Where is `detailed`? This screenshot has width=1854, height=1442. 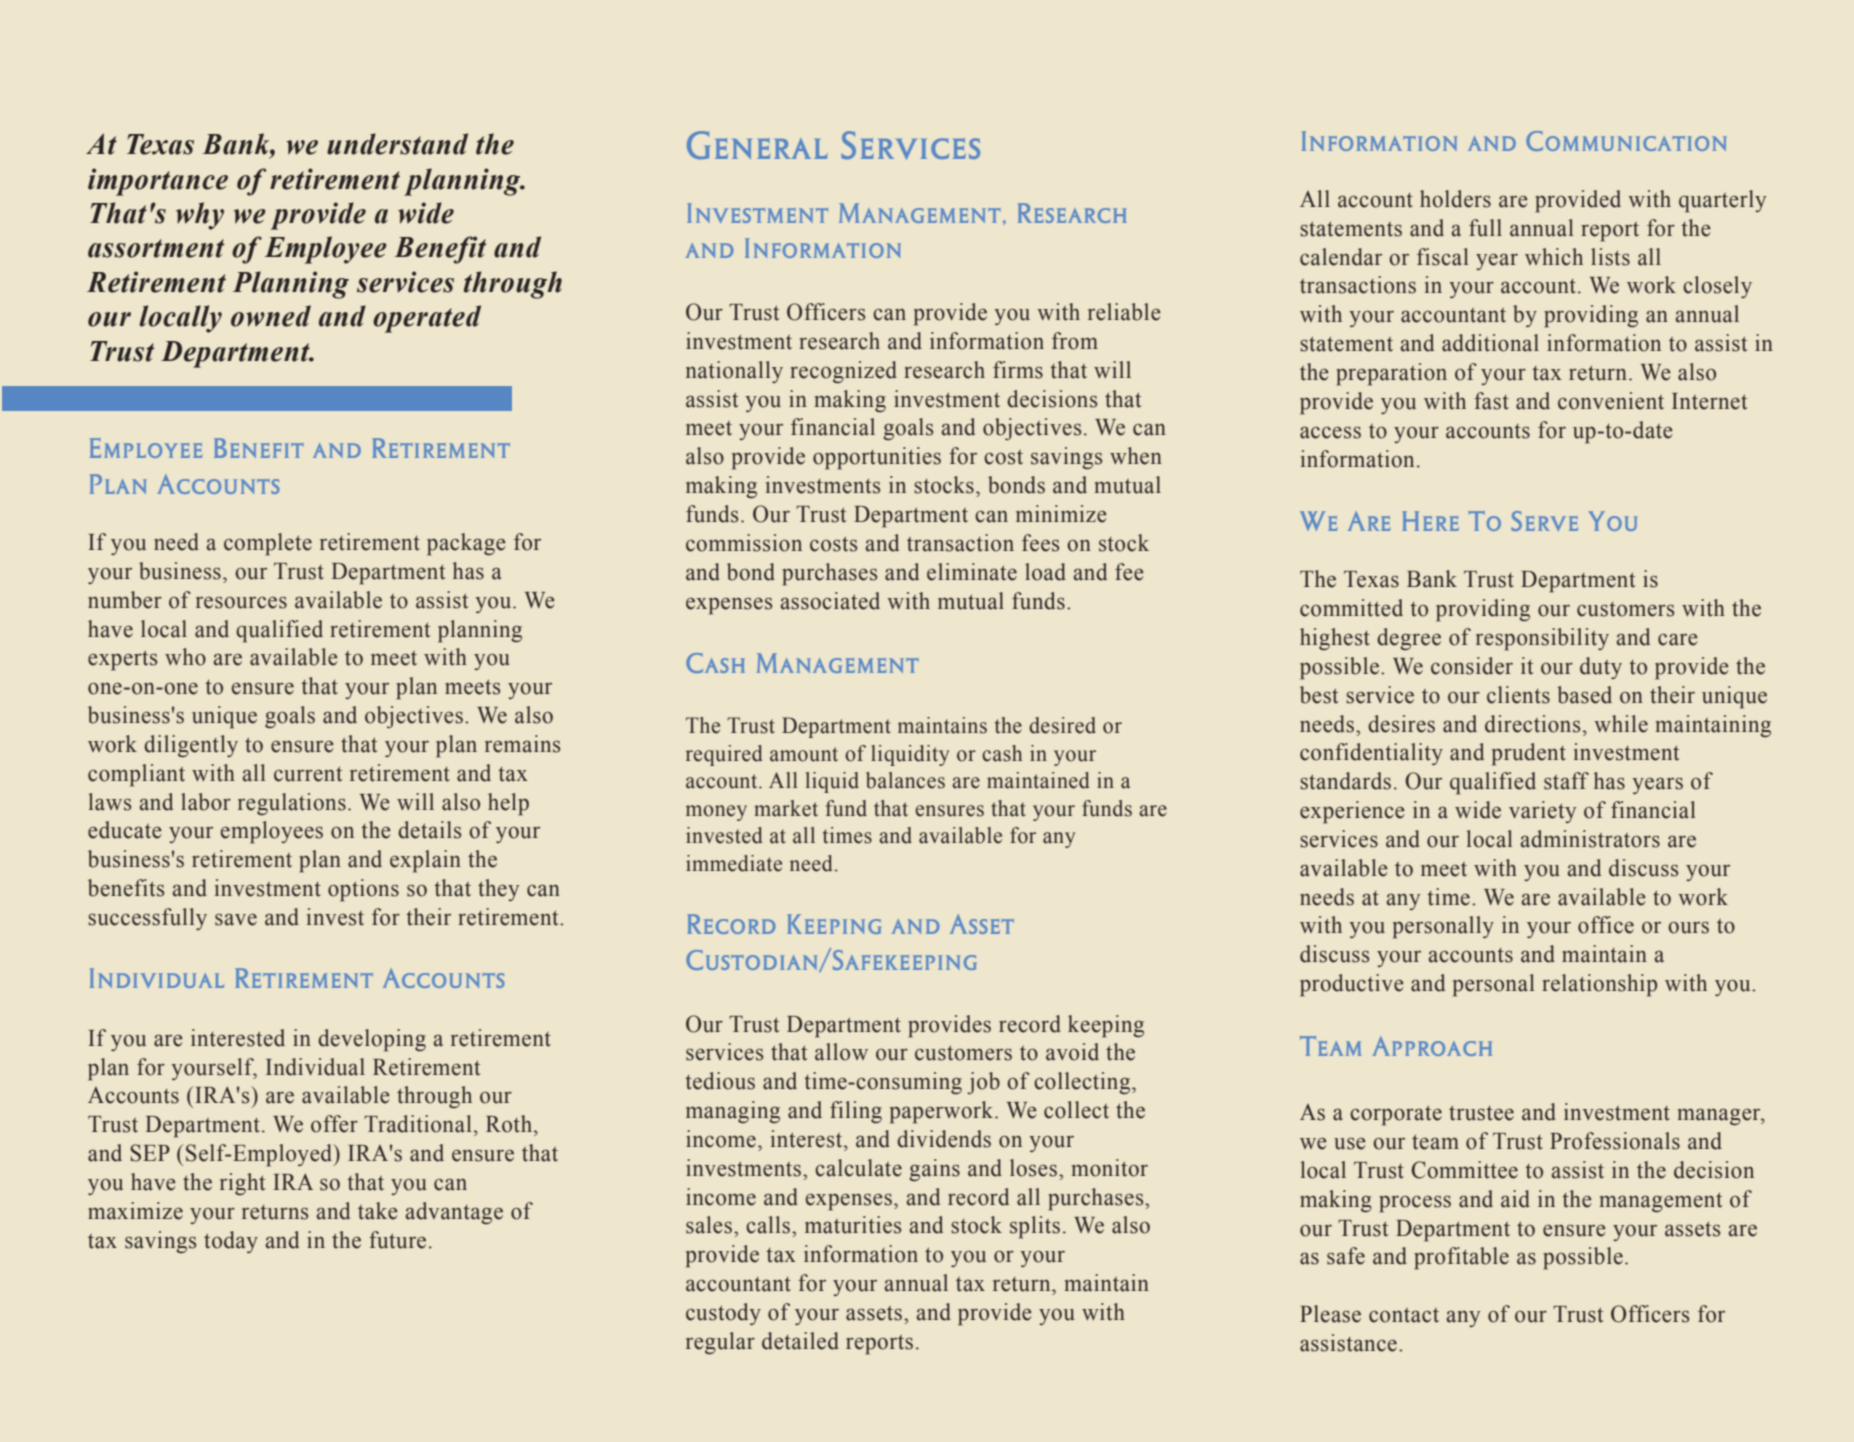
detailed is located at coordinates (800, 1341).
